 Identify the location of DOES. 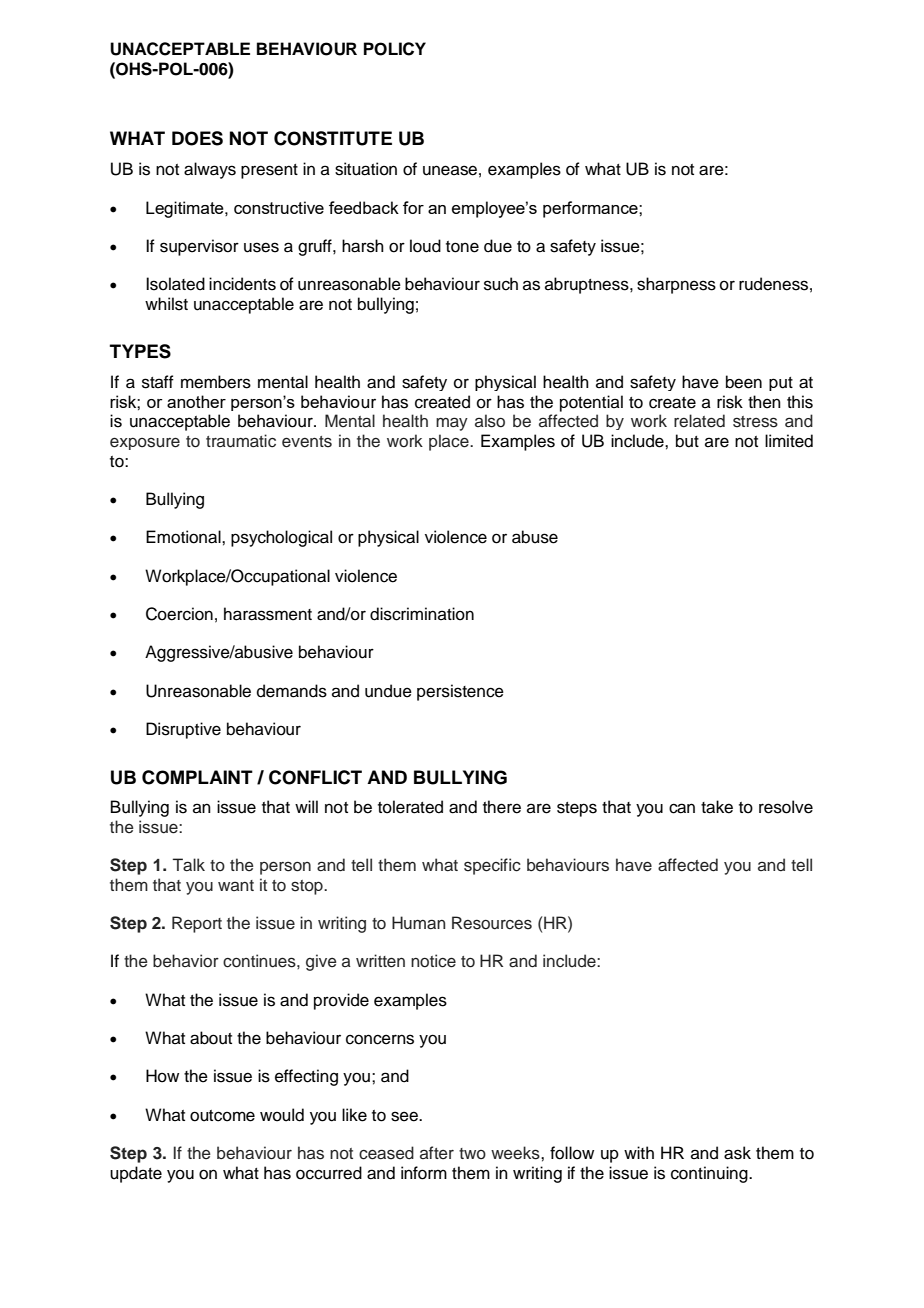
(197, 138).
